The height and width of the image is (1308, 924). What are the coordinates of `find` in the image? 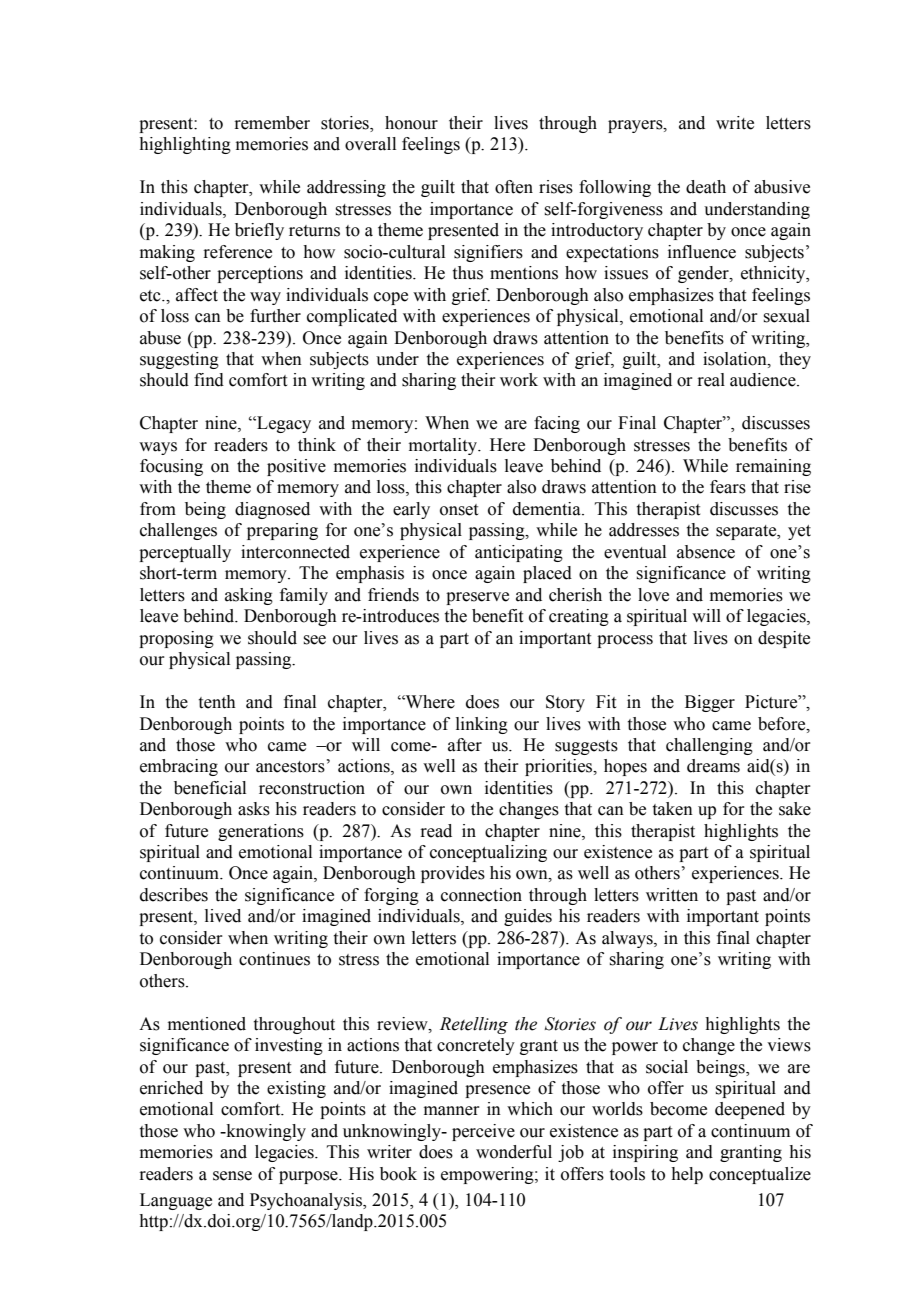 It's located at (209, 380).
